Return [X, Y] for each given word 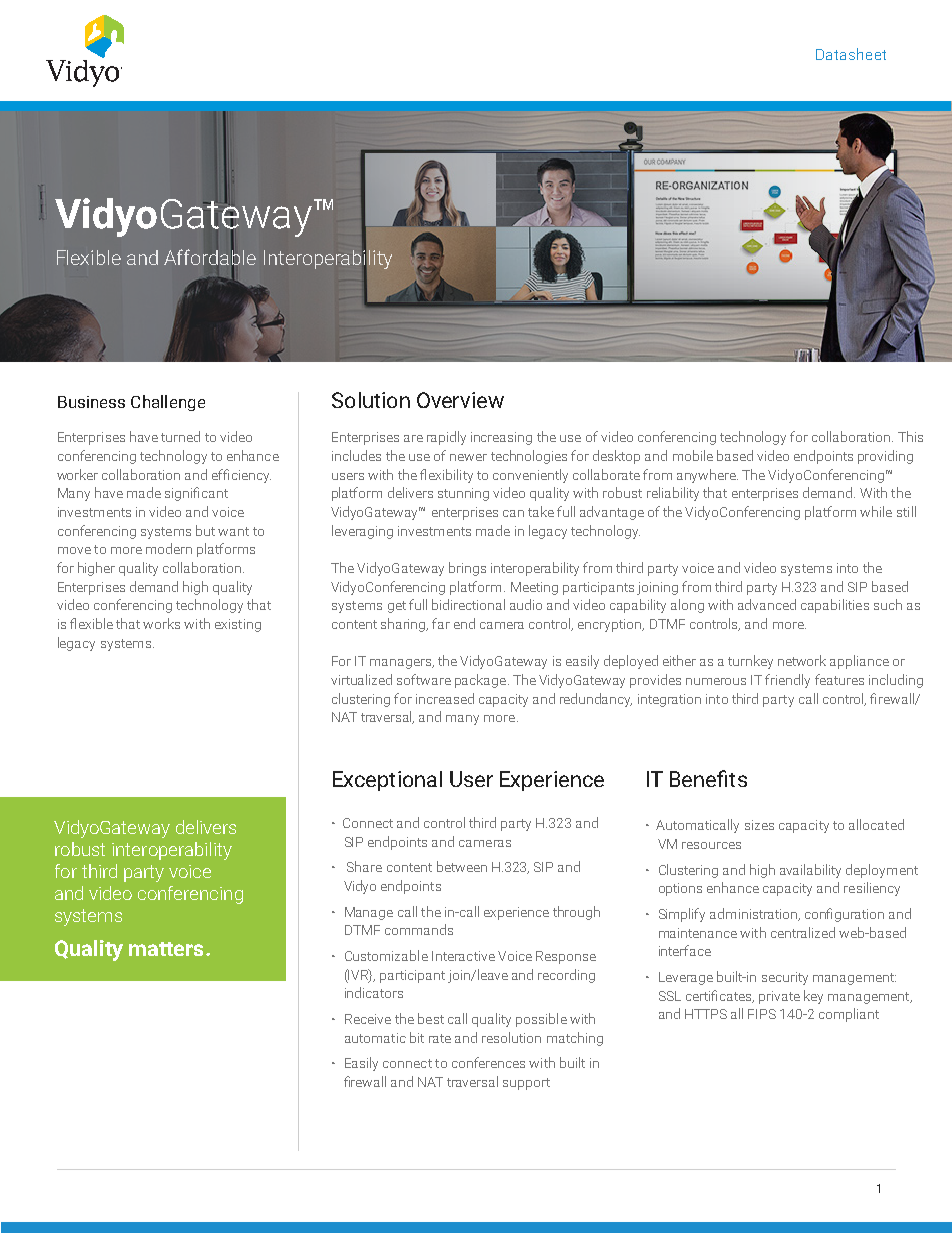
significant [196, 494]
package [480, 681]
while [876, 511]
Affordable [210, 257]
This [910, 436]
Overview [460, 400]
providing [885, 457]
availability [810, 871]
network [802, 660]
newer [468, 457]
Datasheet [851, 54]
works [161, 623]
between [462, 866]
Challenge [168, 403]
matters [166, 949]
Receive [368, 1019]
